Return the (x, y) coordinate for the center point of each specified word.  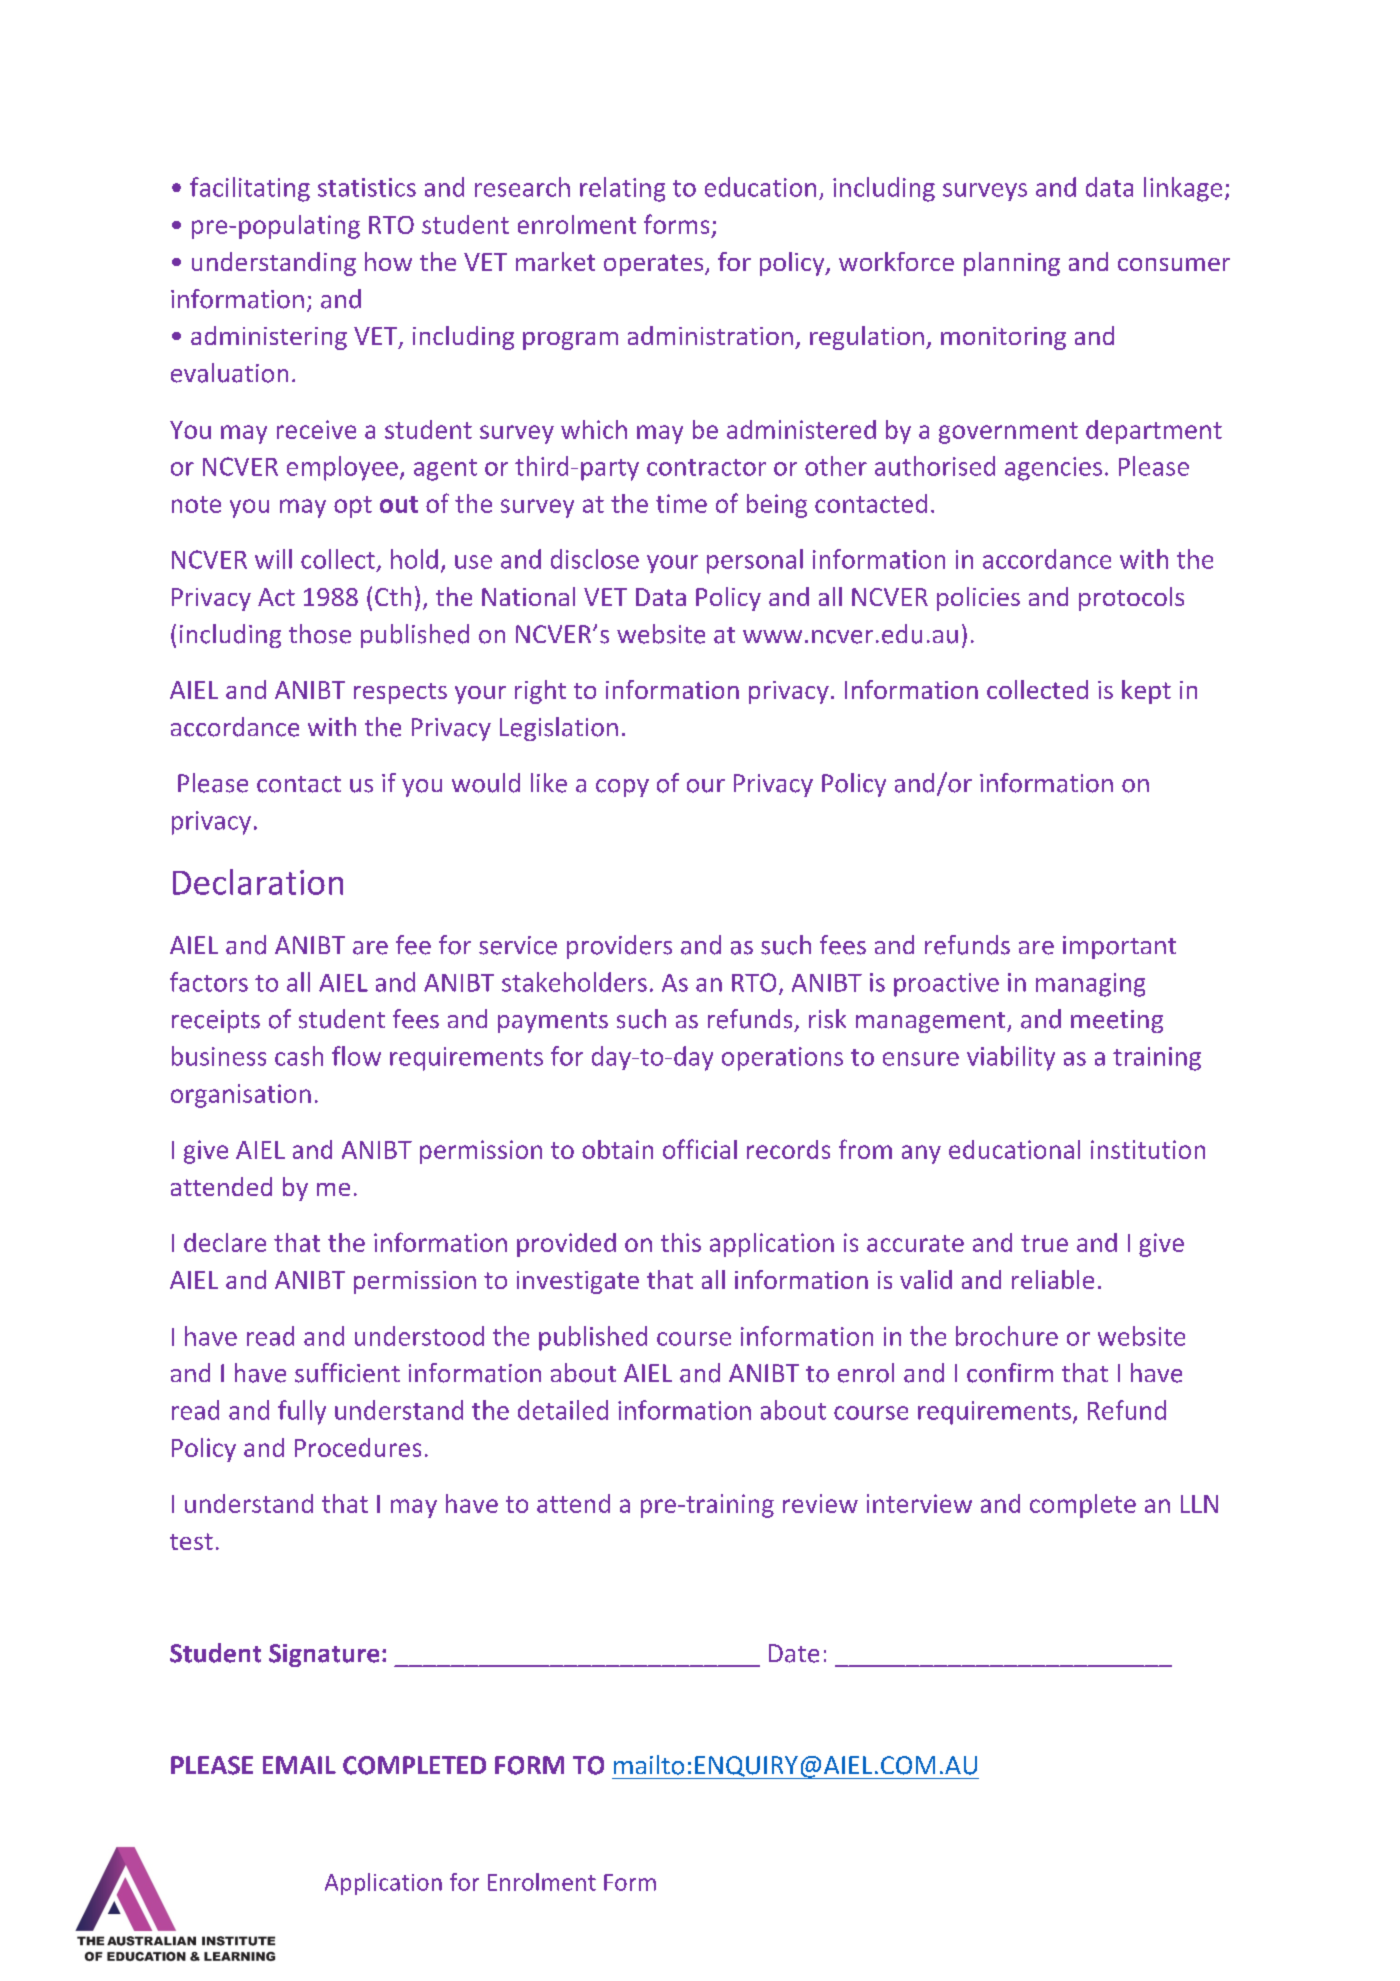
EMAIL (299, 1765)
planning (1012, 264)
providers (619, 947)
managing (1090, 985)
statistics (367, 187)
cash (299, 1056)
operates (655, 265)
